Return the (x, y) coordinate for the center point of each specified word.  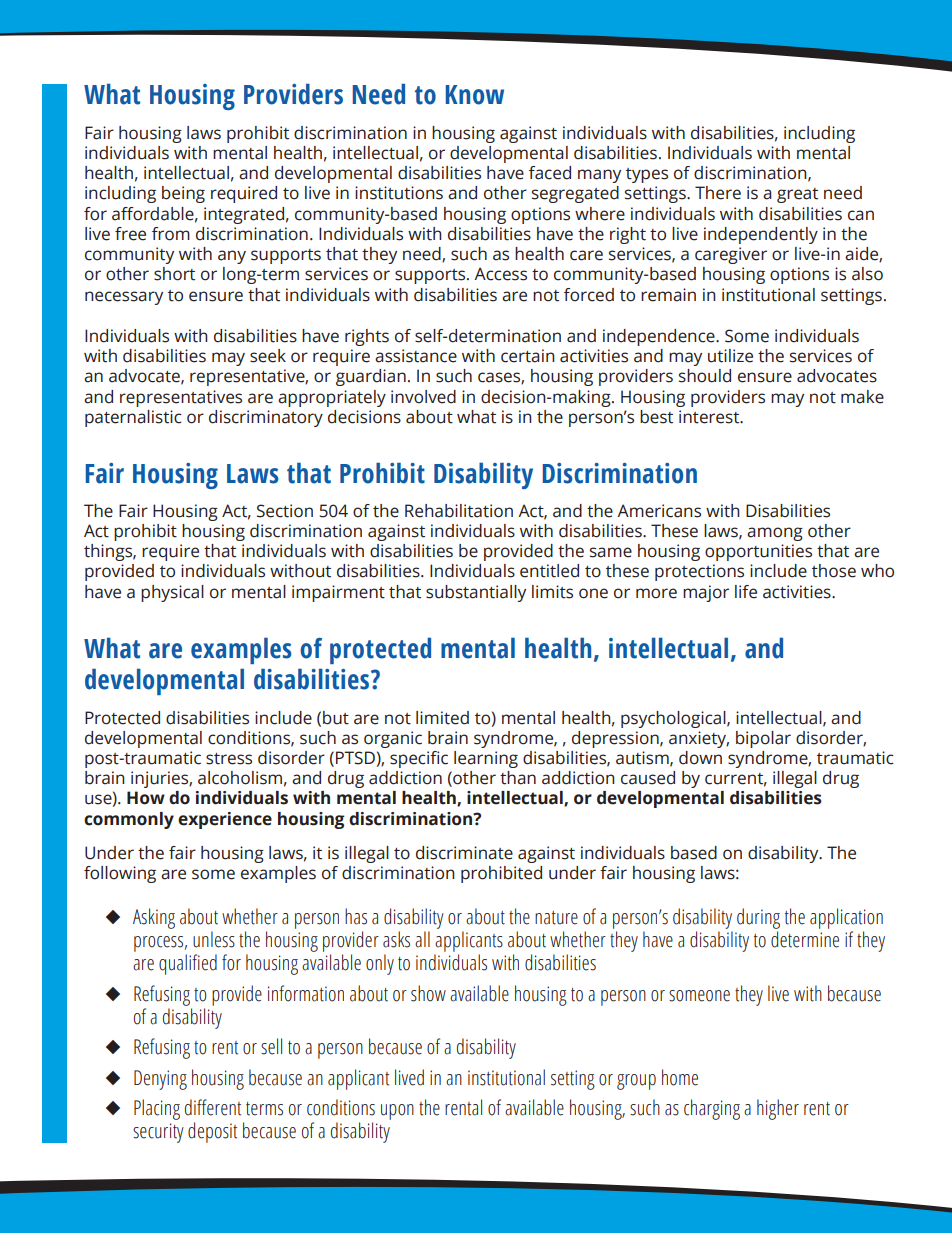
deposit (212, 1132)
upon (397, 1112)
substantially (476, 593)
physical (172, 593)
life (746, 592)
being (183, 194)
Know (475, 95)
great (797, 195)
